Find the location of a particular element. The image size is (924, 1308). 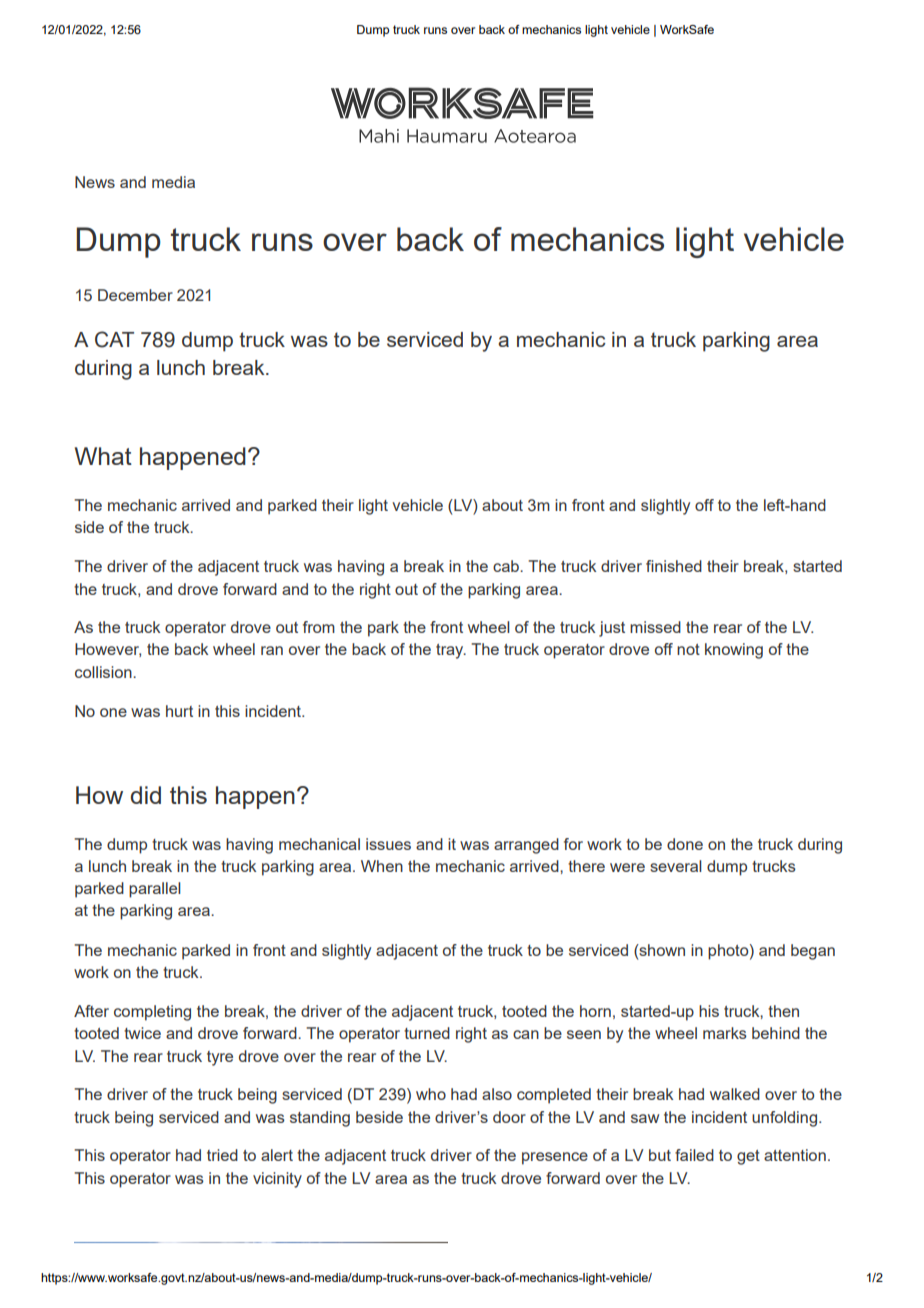

tried is located at coordinates (222, 1155).
